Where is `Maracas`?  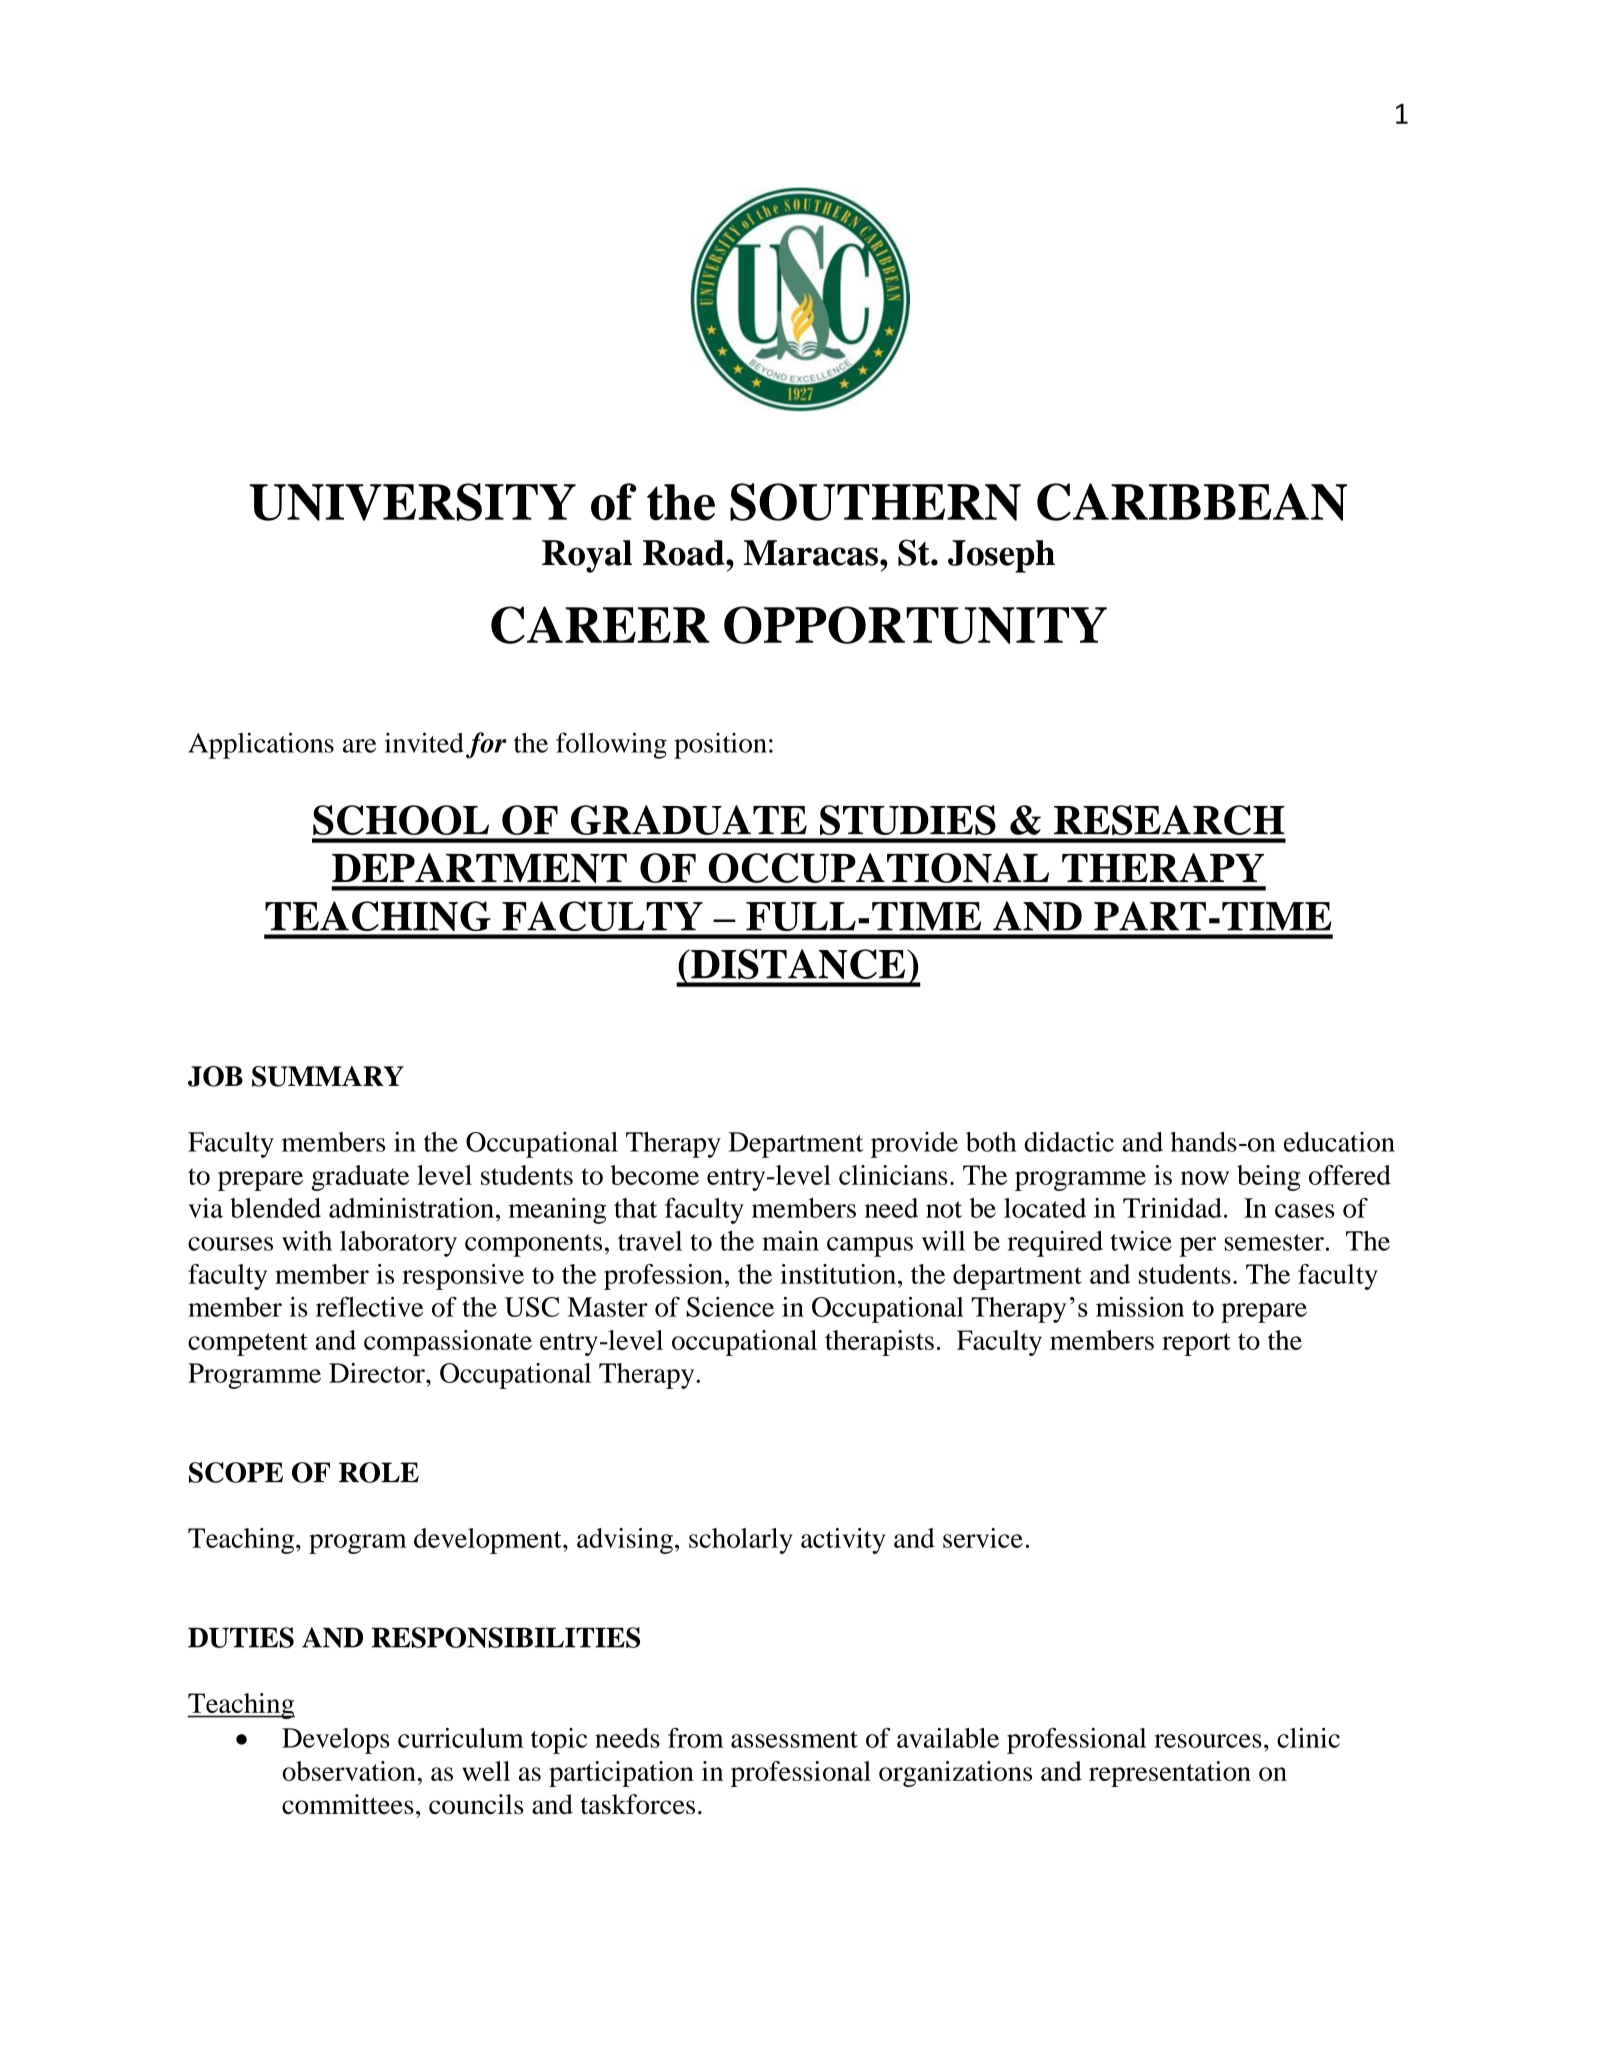
Maracas is located at coordinates (810, 553).
